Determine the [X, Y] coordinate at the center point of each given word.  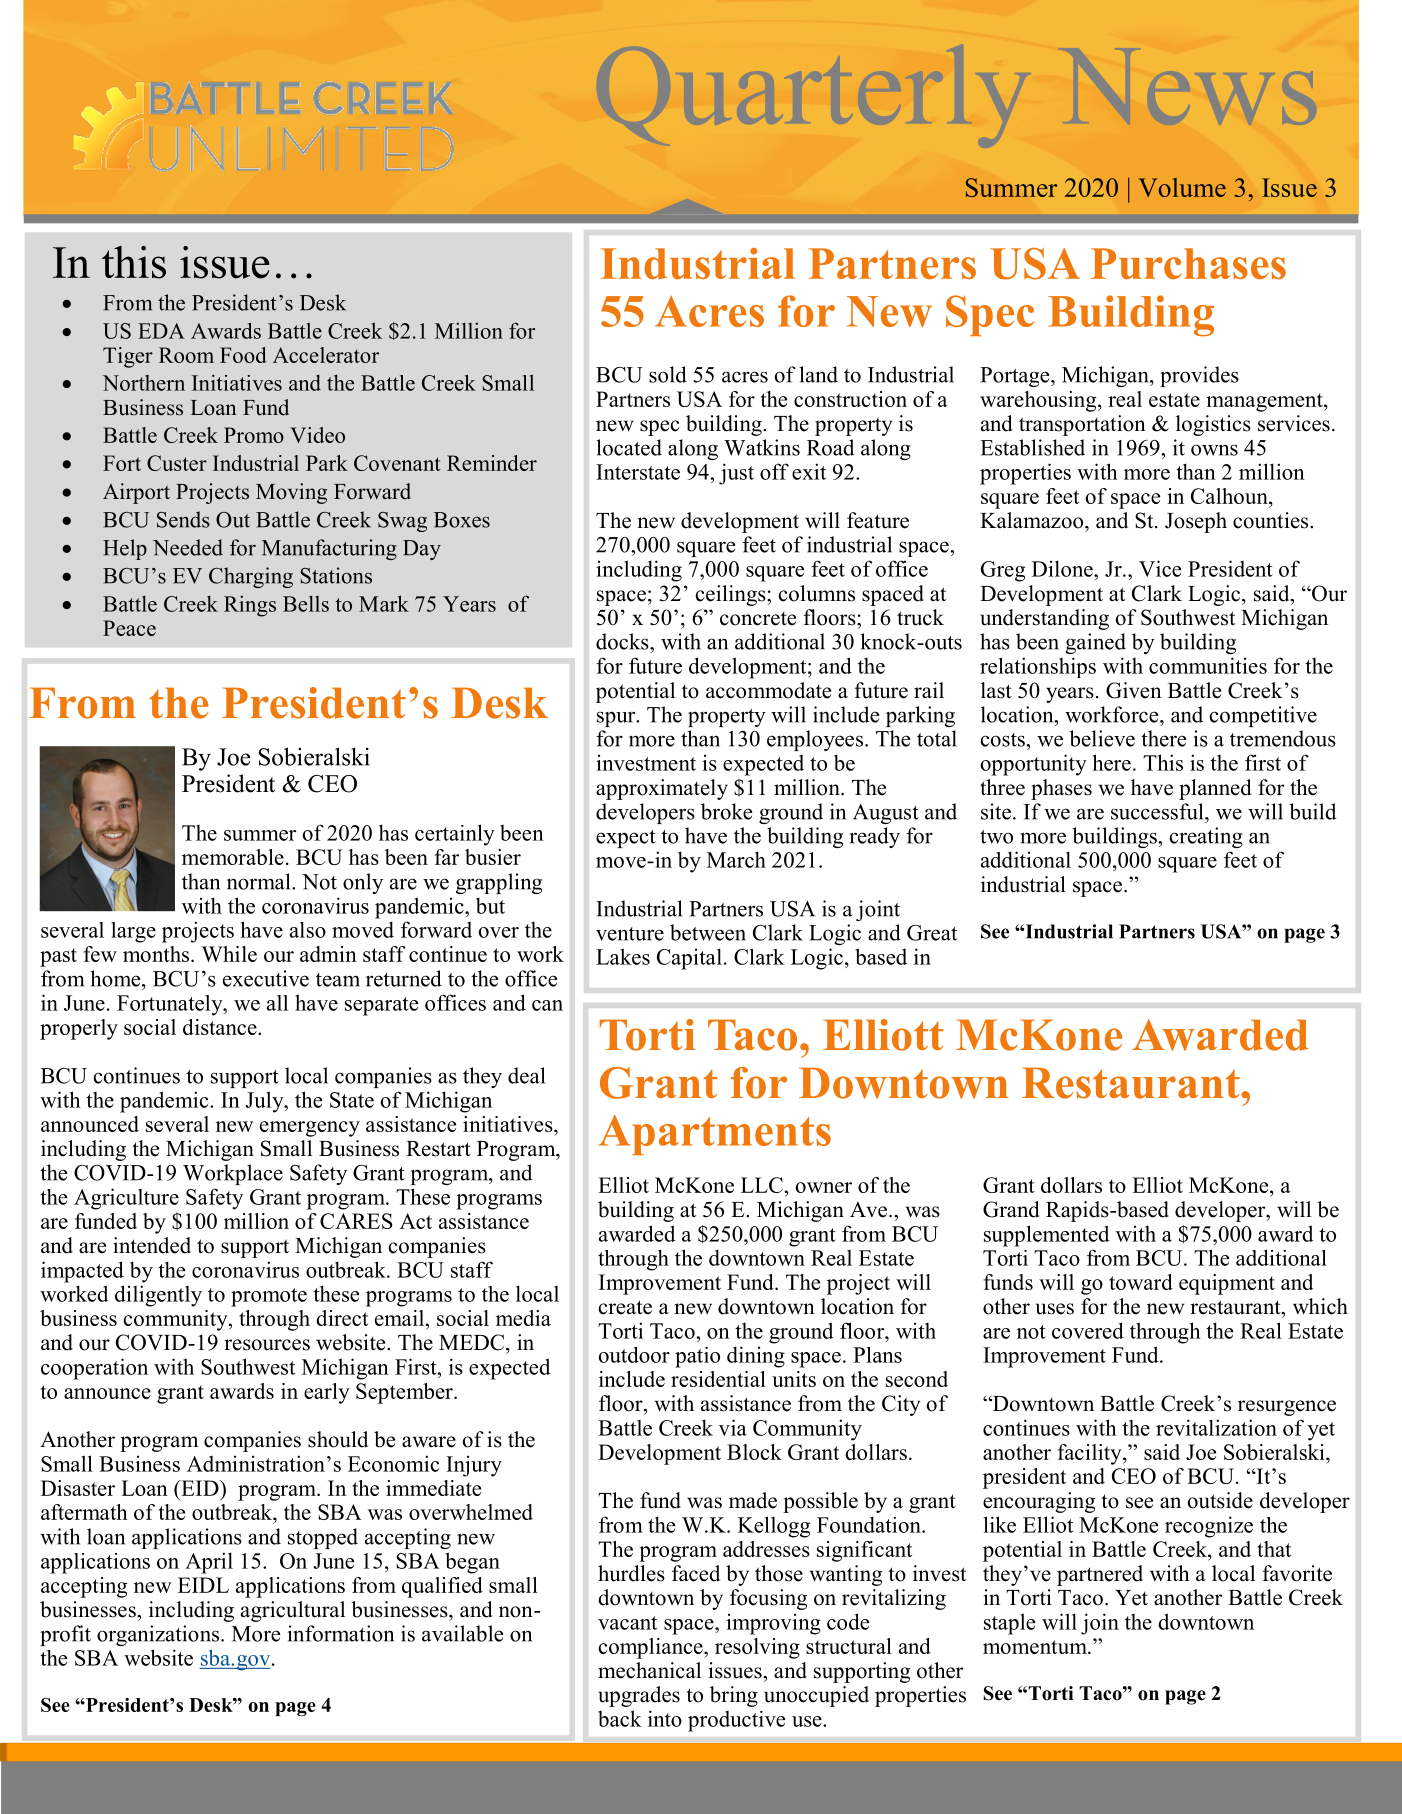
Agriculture [126, 1199]
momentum [1036, 1647]
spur [617, 719]
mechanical [649, 1670]
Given [1134, 690]
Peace [129, 628]
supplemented [1046, 1236]
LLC [762, 1185]
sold [668, 374]
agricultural [293, 1611]
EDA [161, 331]
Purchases [1188, 263]
